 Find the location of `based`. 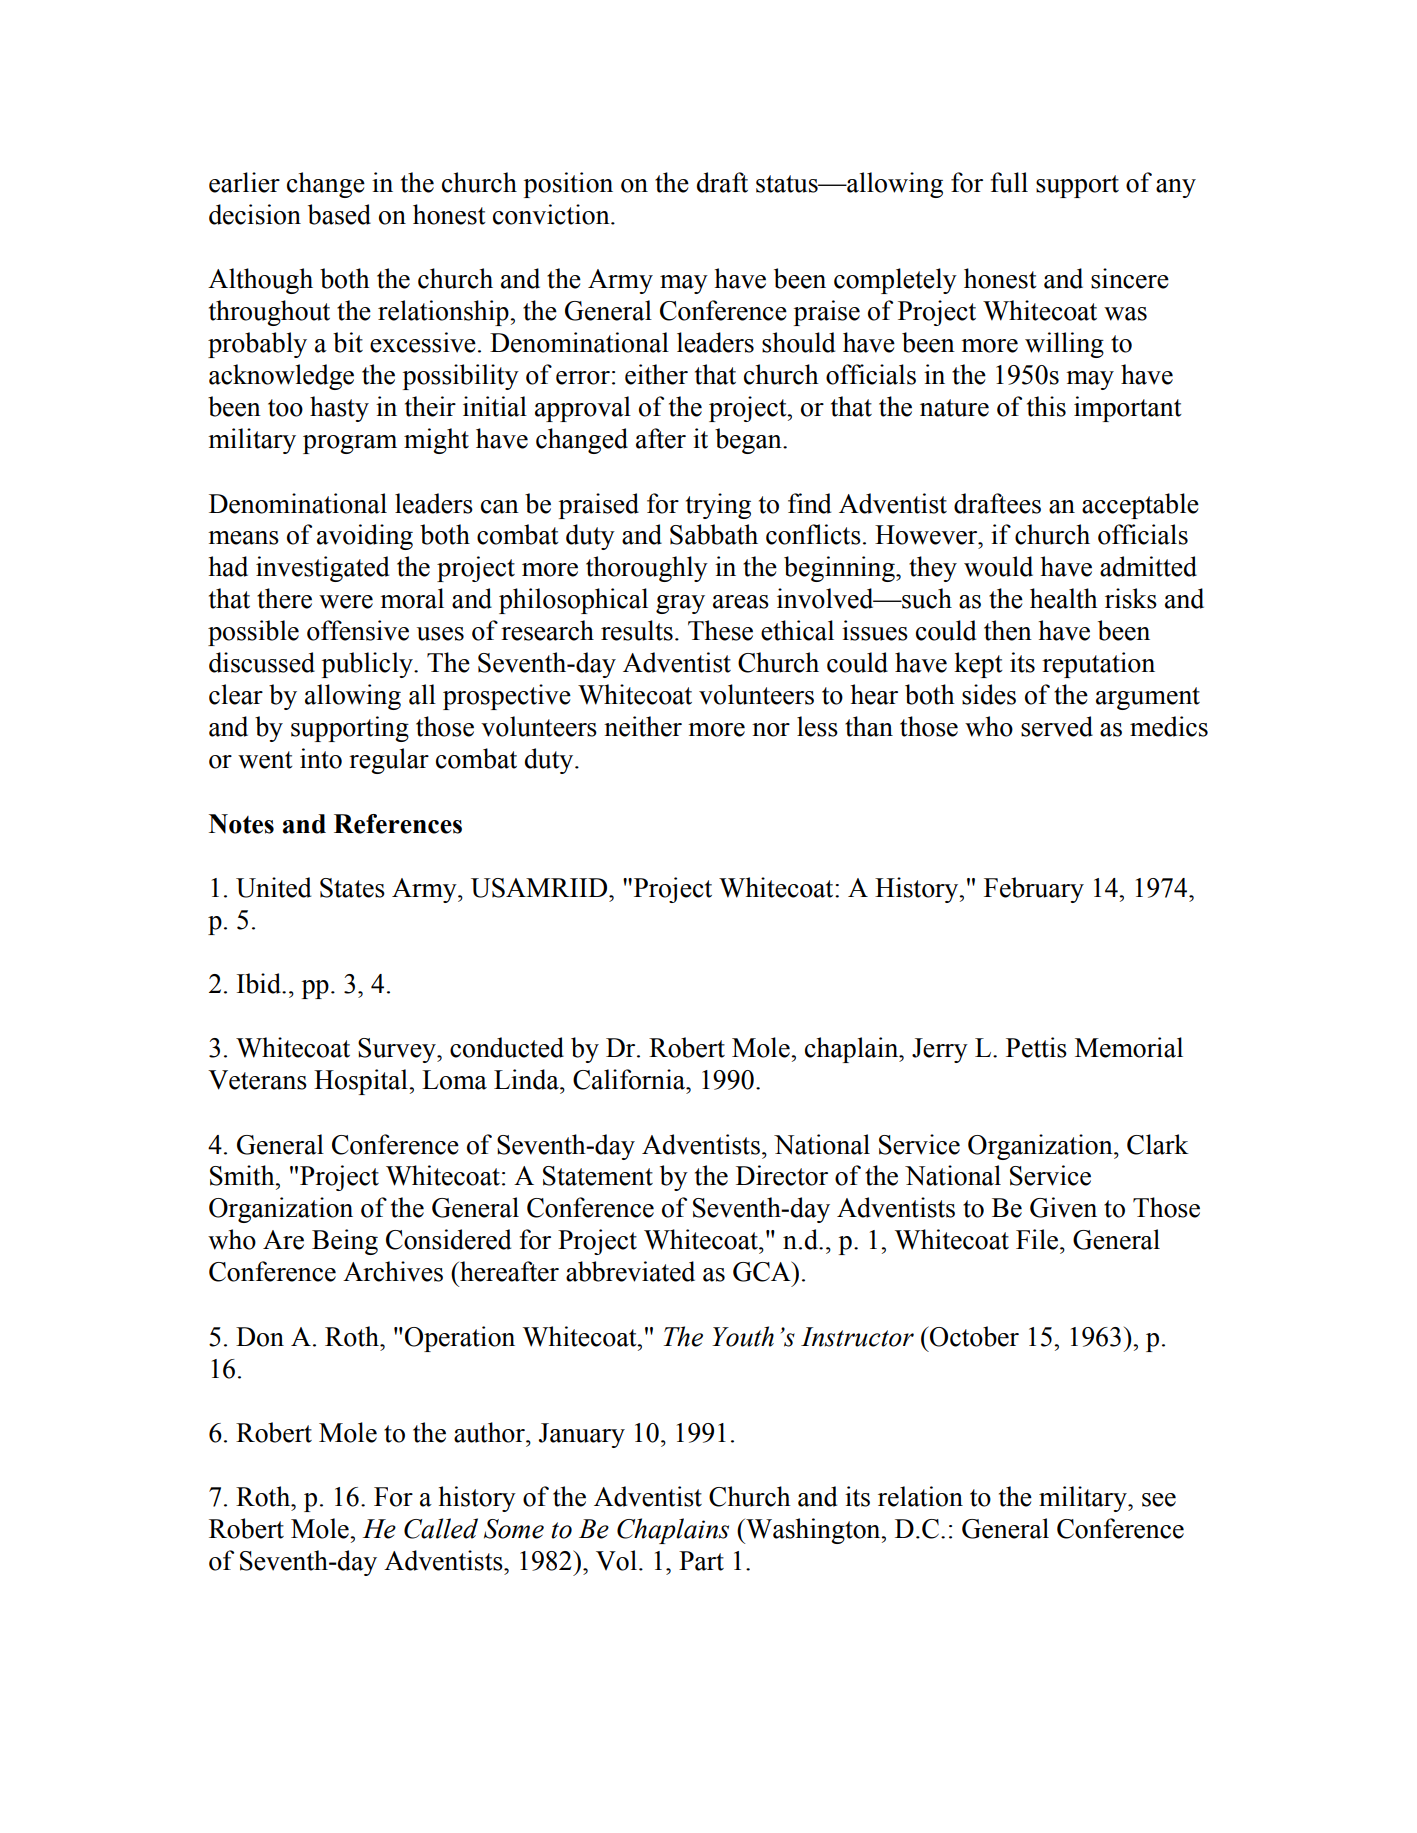

based is located at coordinates (339, 214).
